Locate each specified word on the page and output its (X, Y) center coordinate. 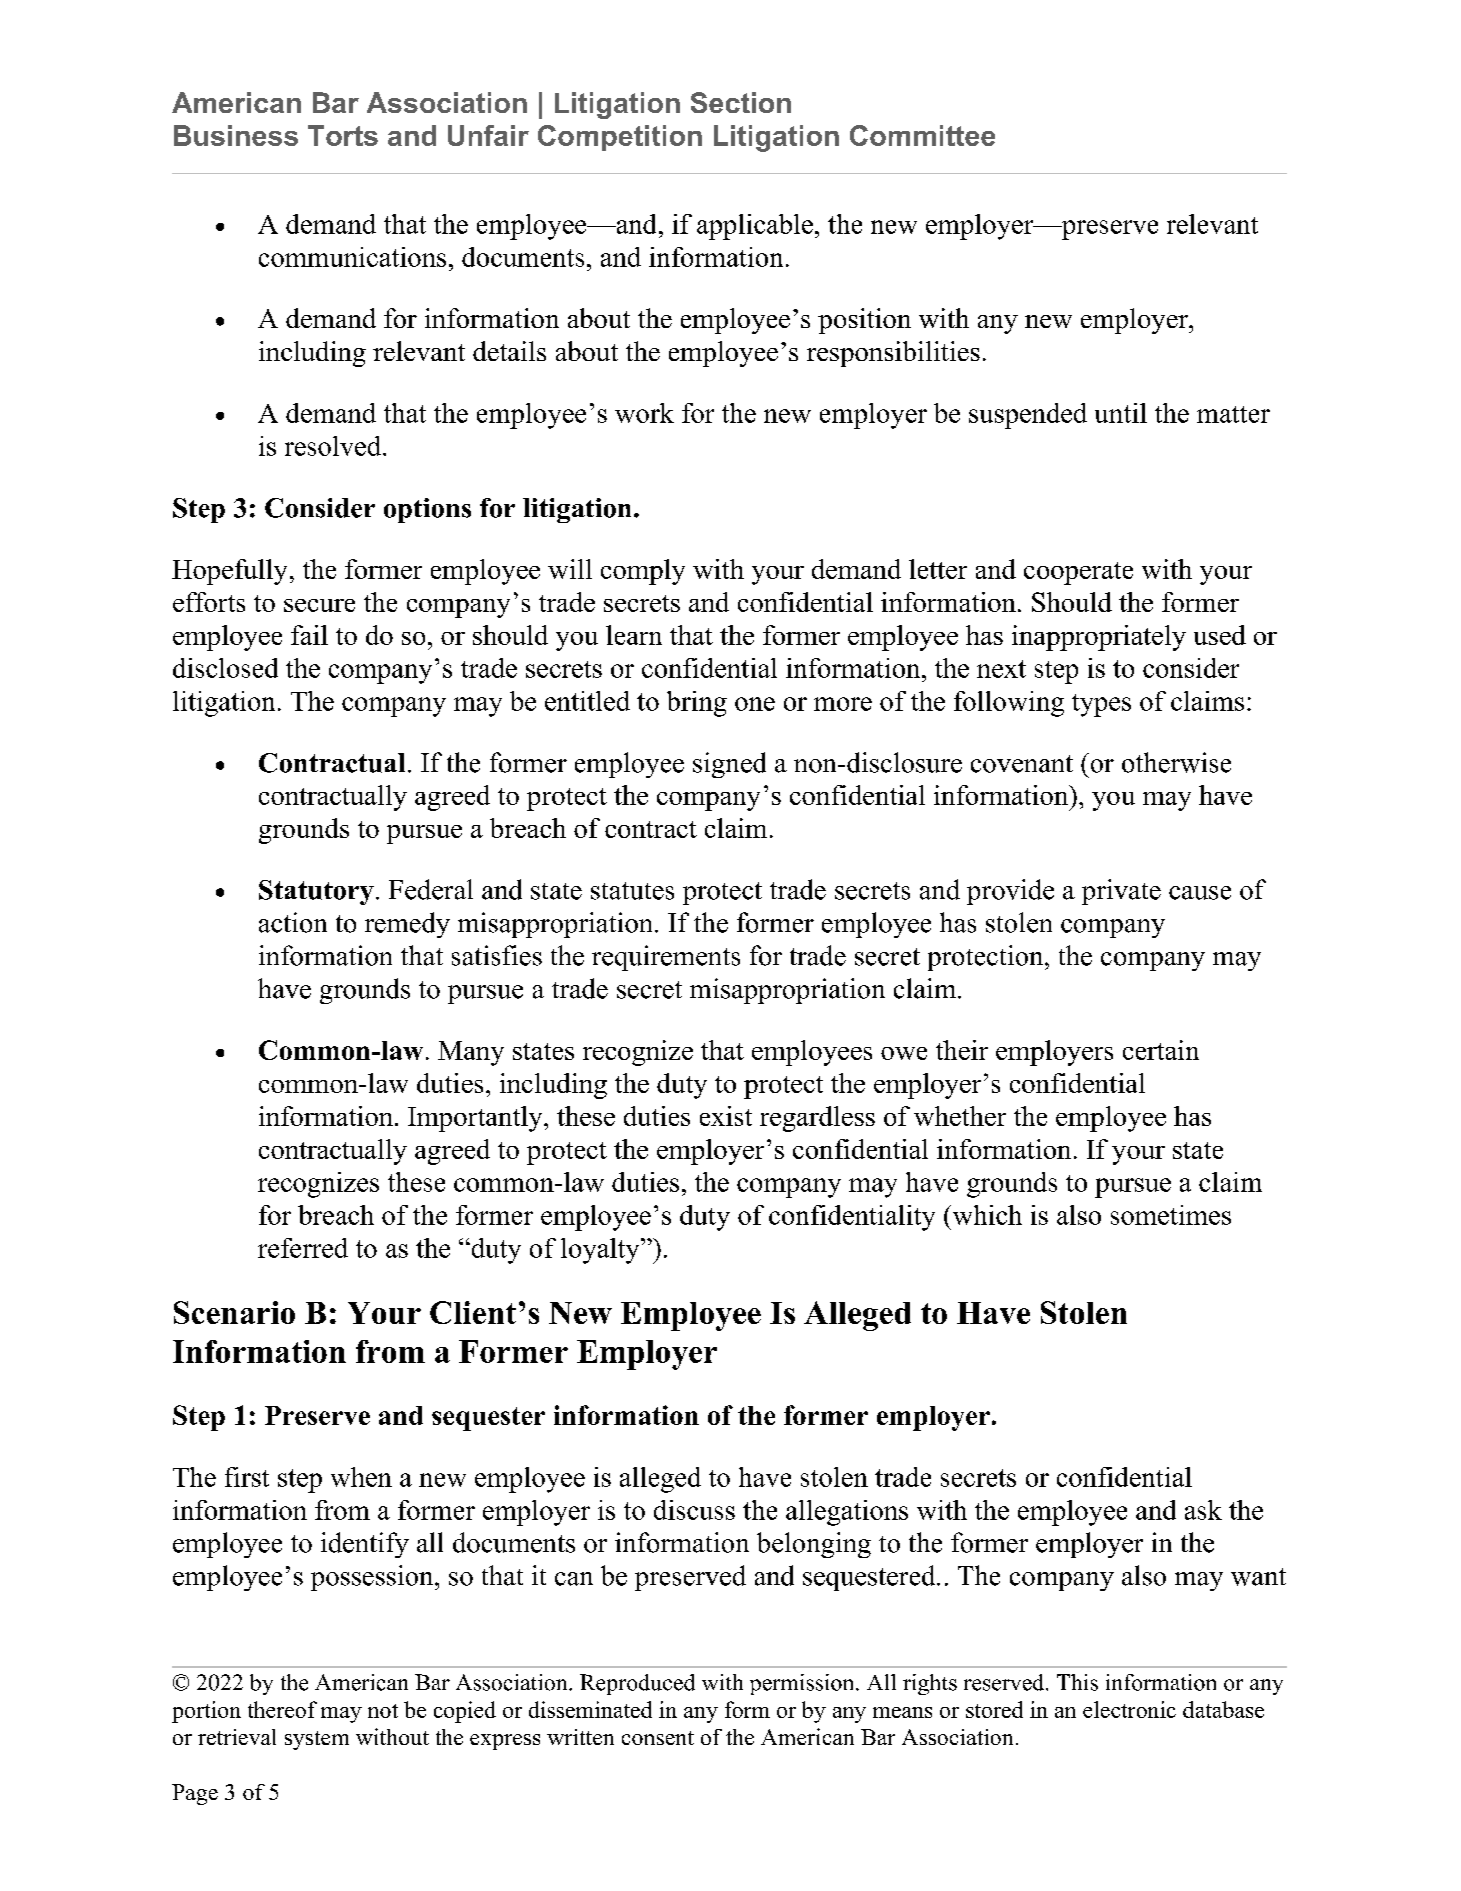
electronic (1129, 1709)
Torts (343, 135)
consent (658, 1738)
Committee (922, 135)
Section (741, 102)
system (317, 1740)
